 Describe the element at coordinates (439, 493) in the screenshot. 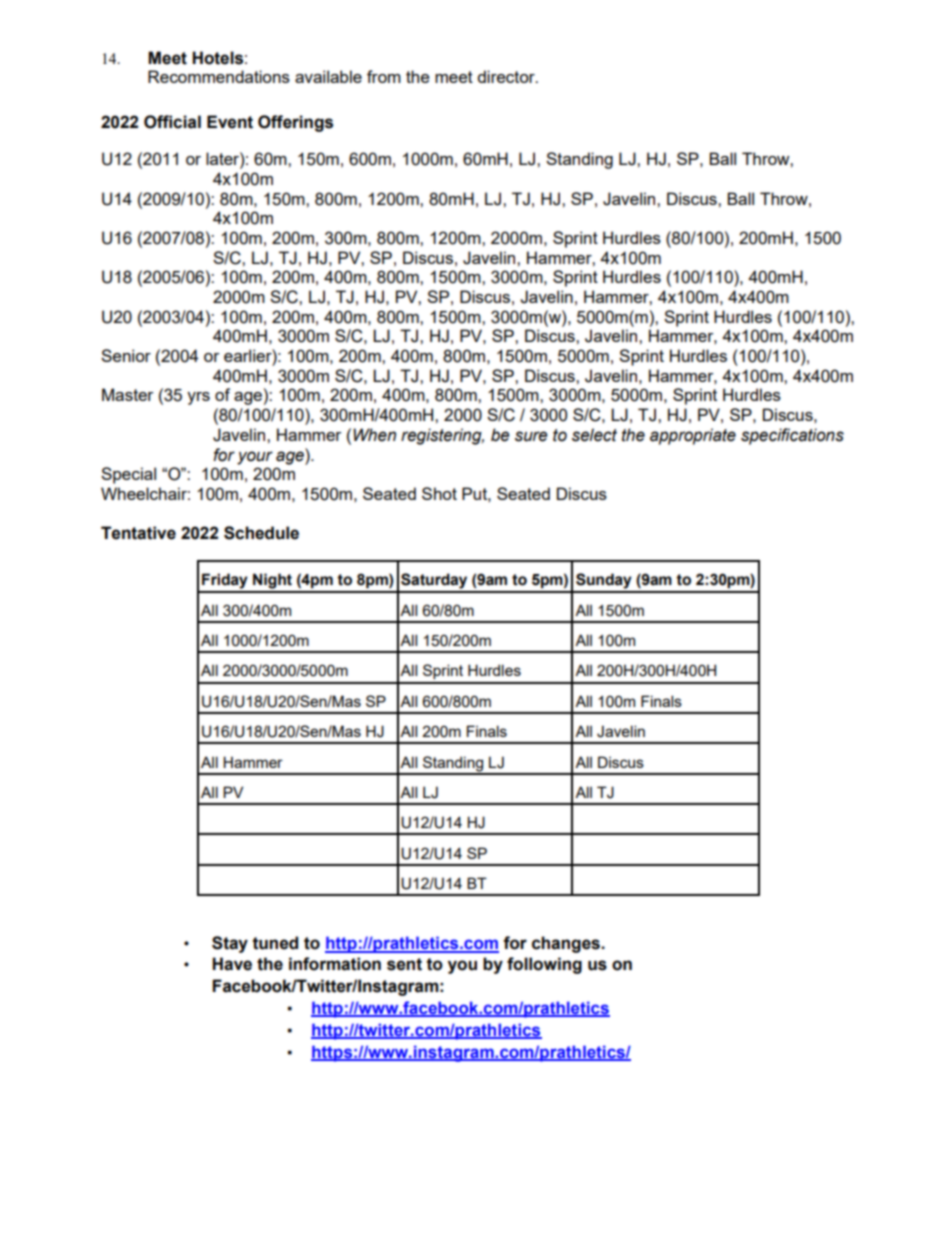

I see `Shot` at that location.
